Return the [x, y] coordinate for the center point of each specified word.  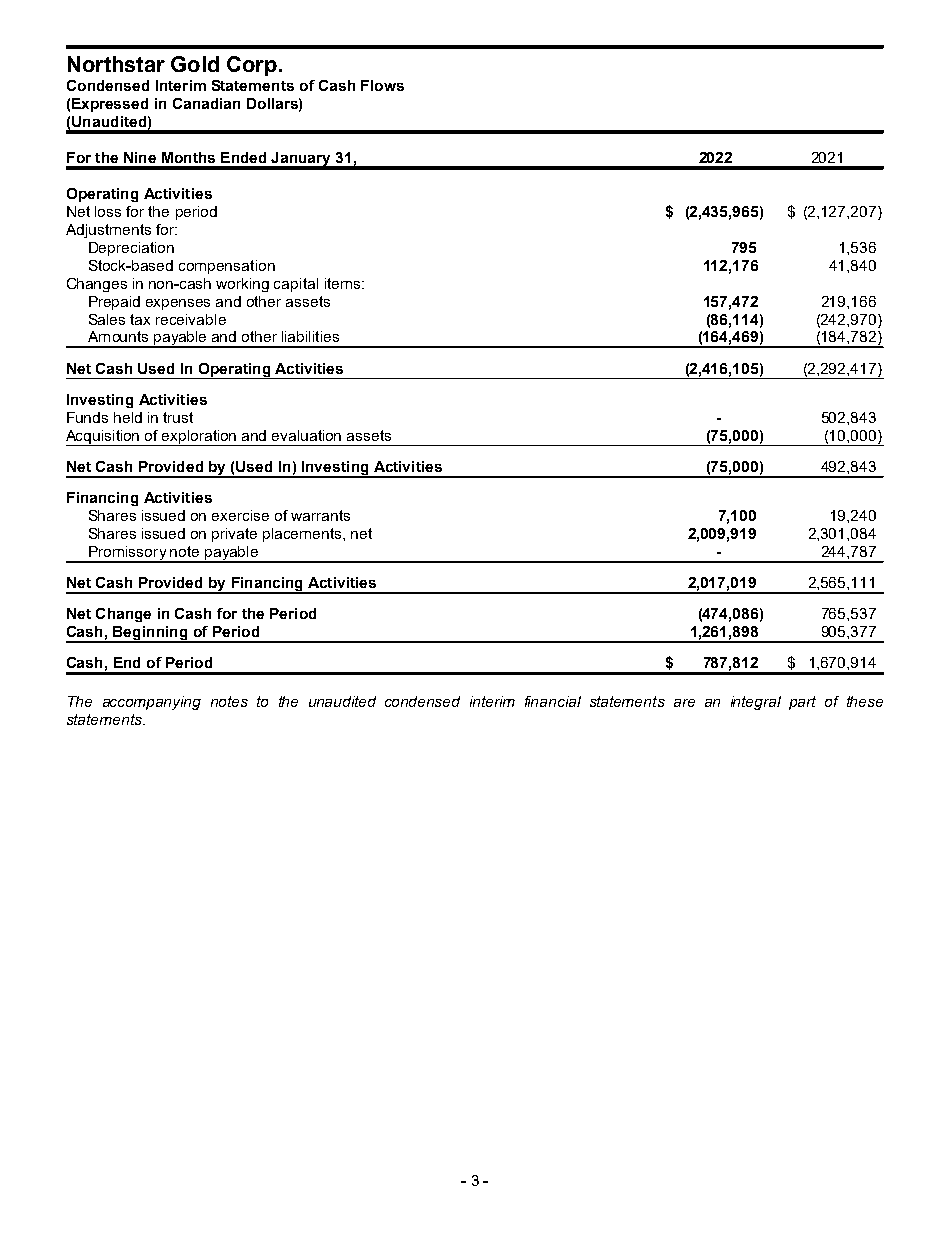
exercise [240, 515]
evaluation [306, 435]
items [342, 283]
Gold [195, 64]
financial [553, 701]
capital [296, 285]
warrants [320, 515]
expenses [178, 304]
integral [756, 703]
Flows [382, 85]
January [302, 160]
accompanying [152, 703]
